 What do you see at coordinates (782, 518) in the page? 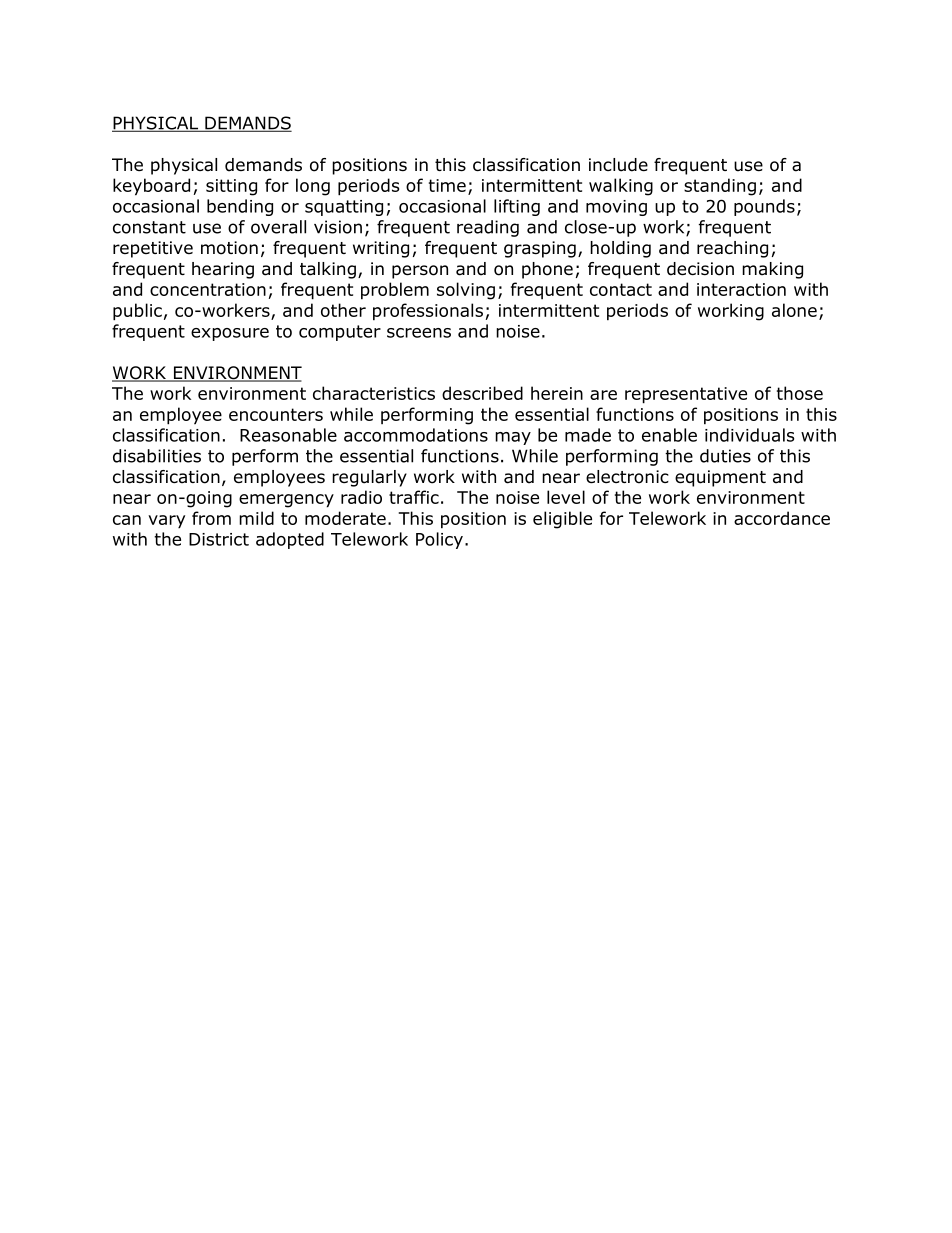
I see `accordance` at bounding box center [782, 518].
